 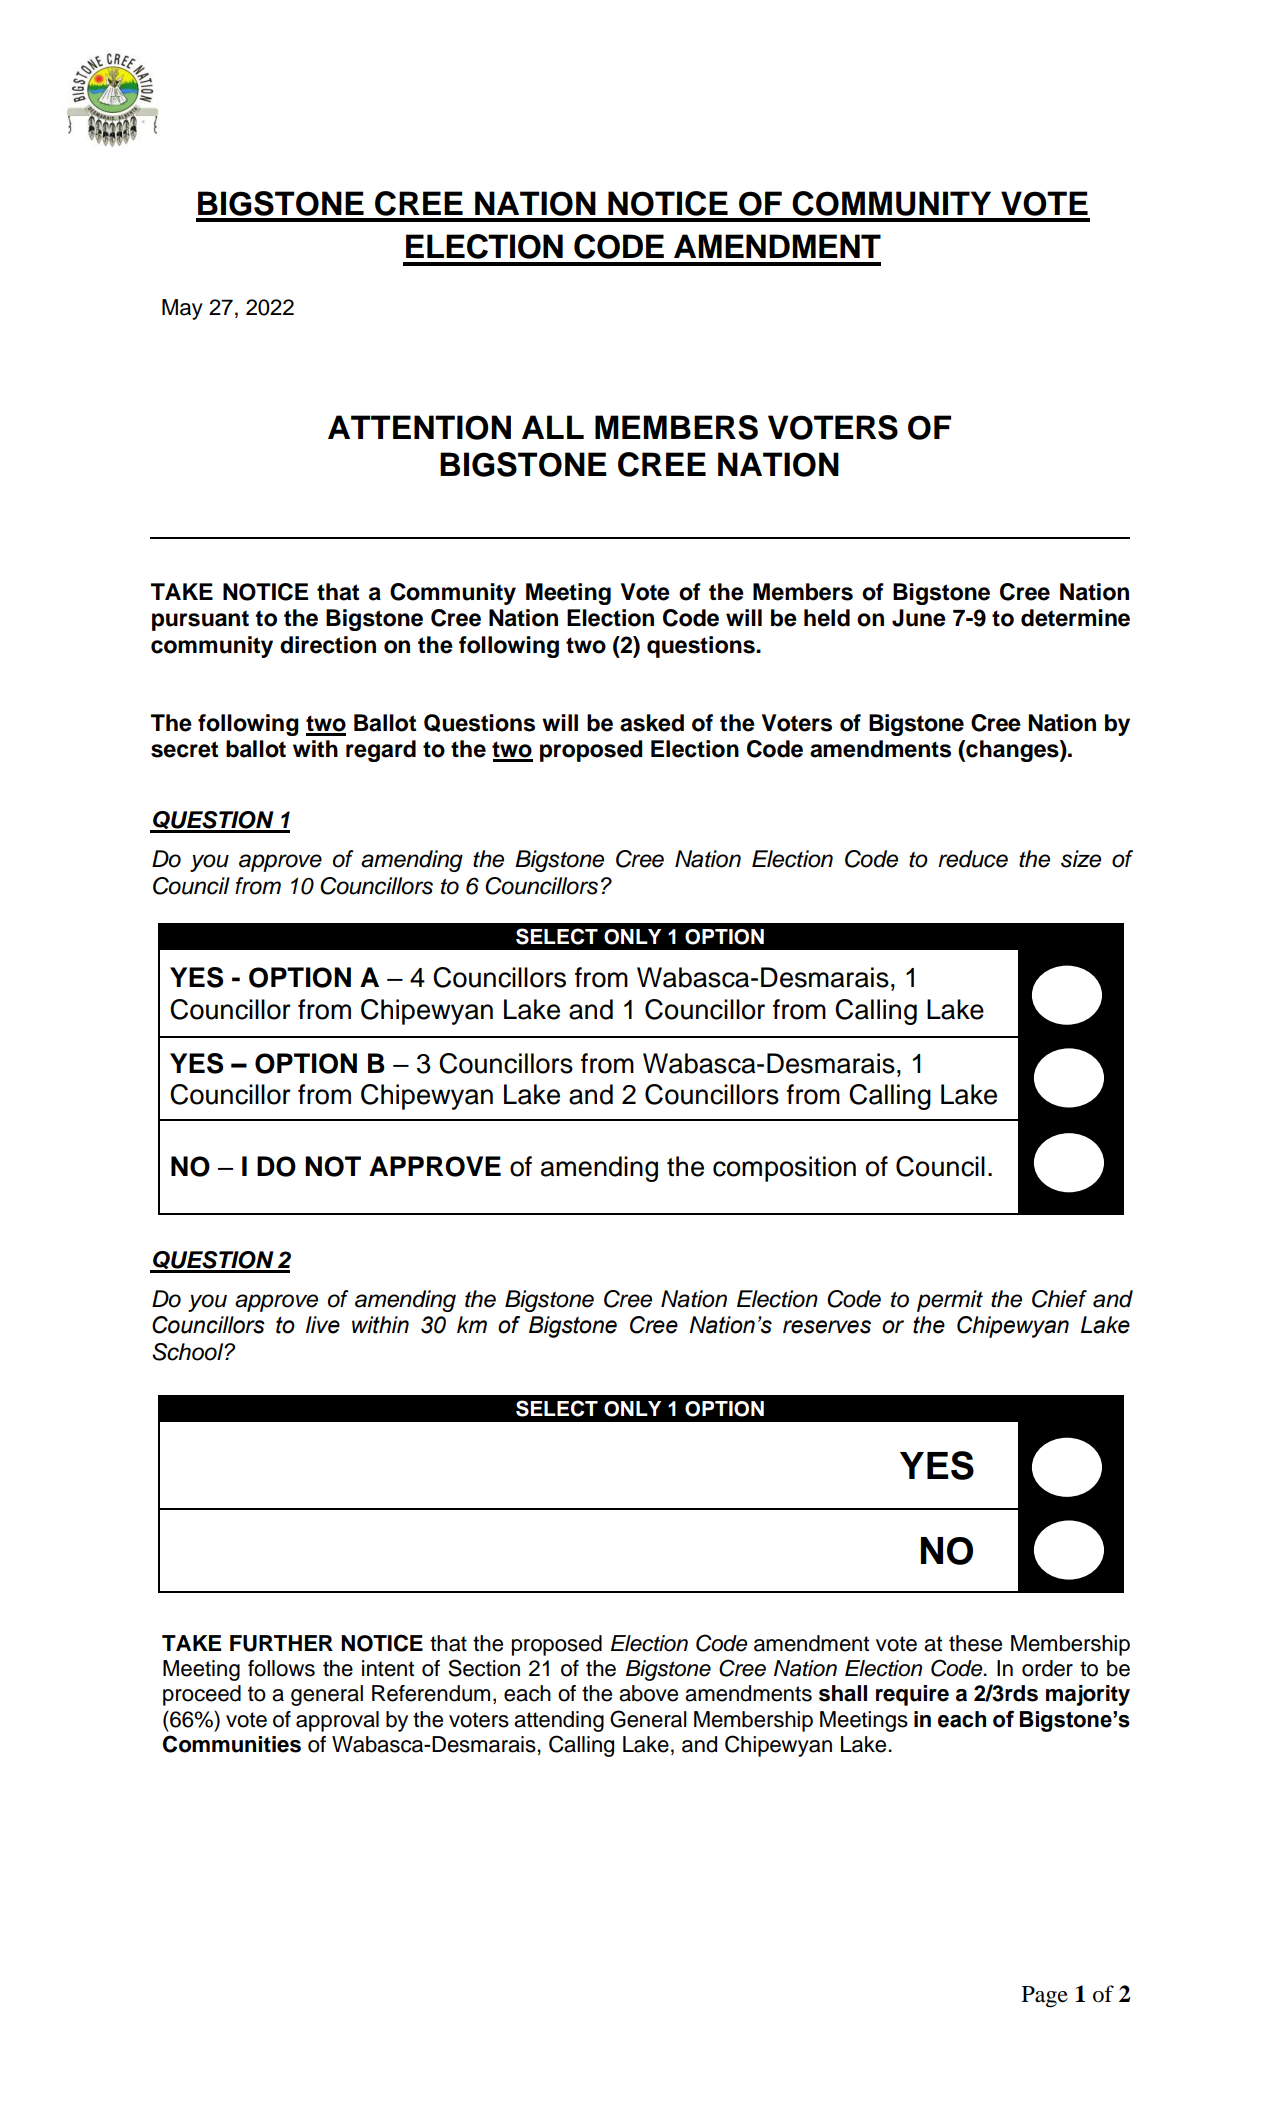 What do you see at coordinates (232, 1744) in the image?
I see `Communities` at bounding box center [232, 1744].
